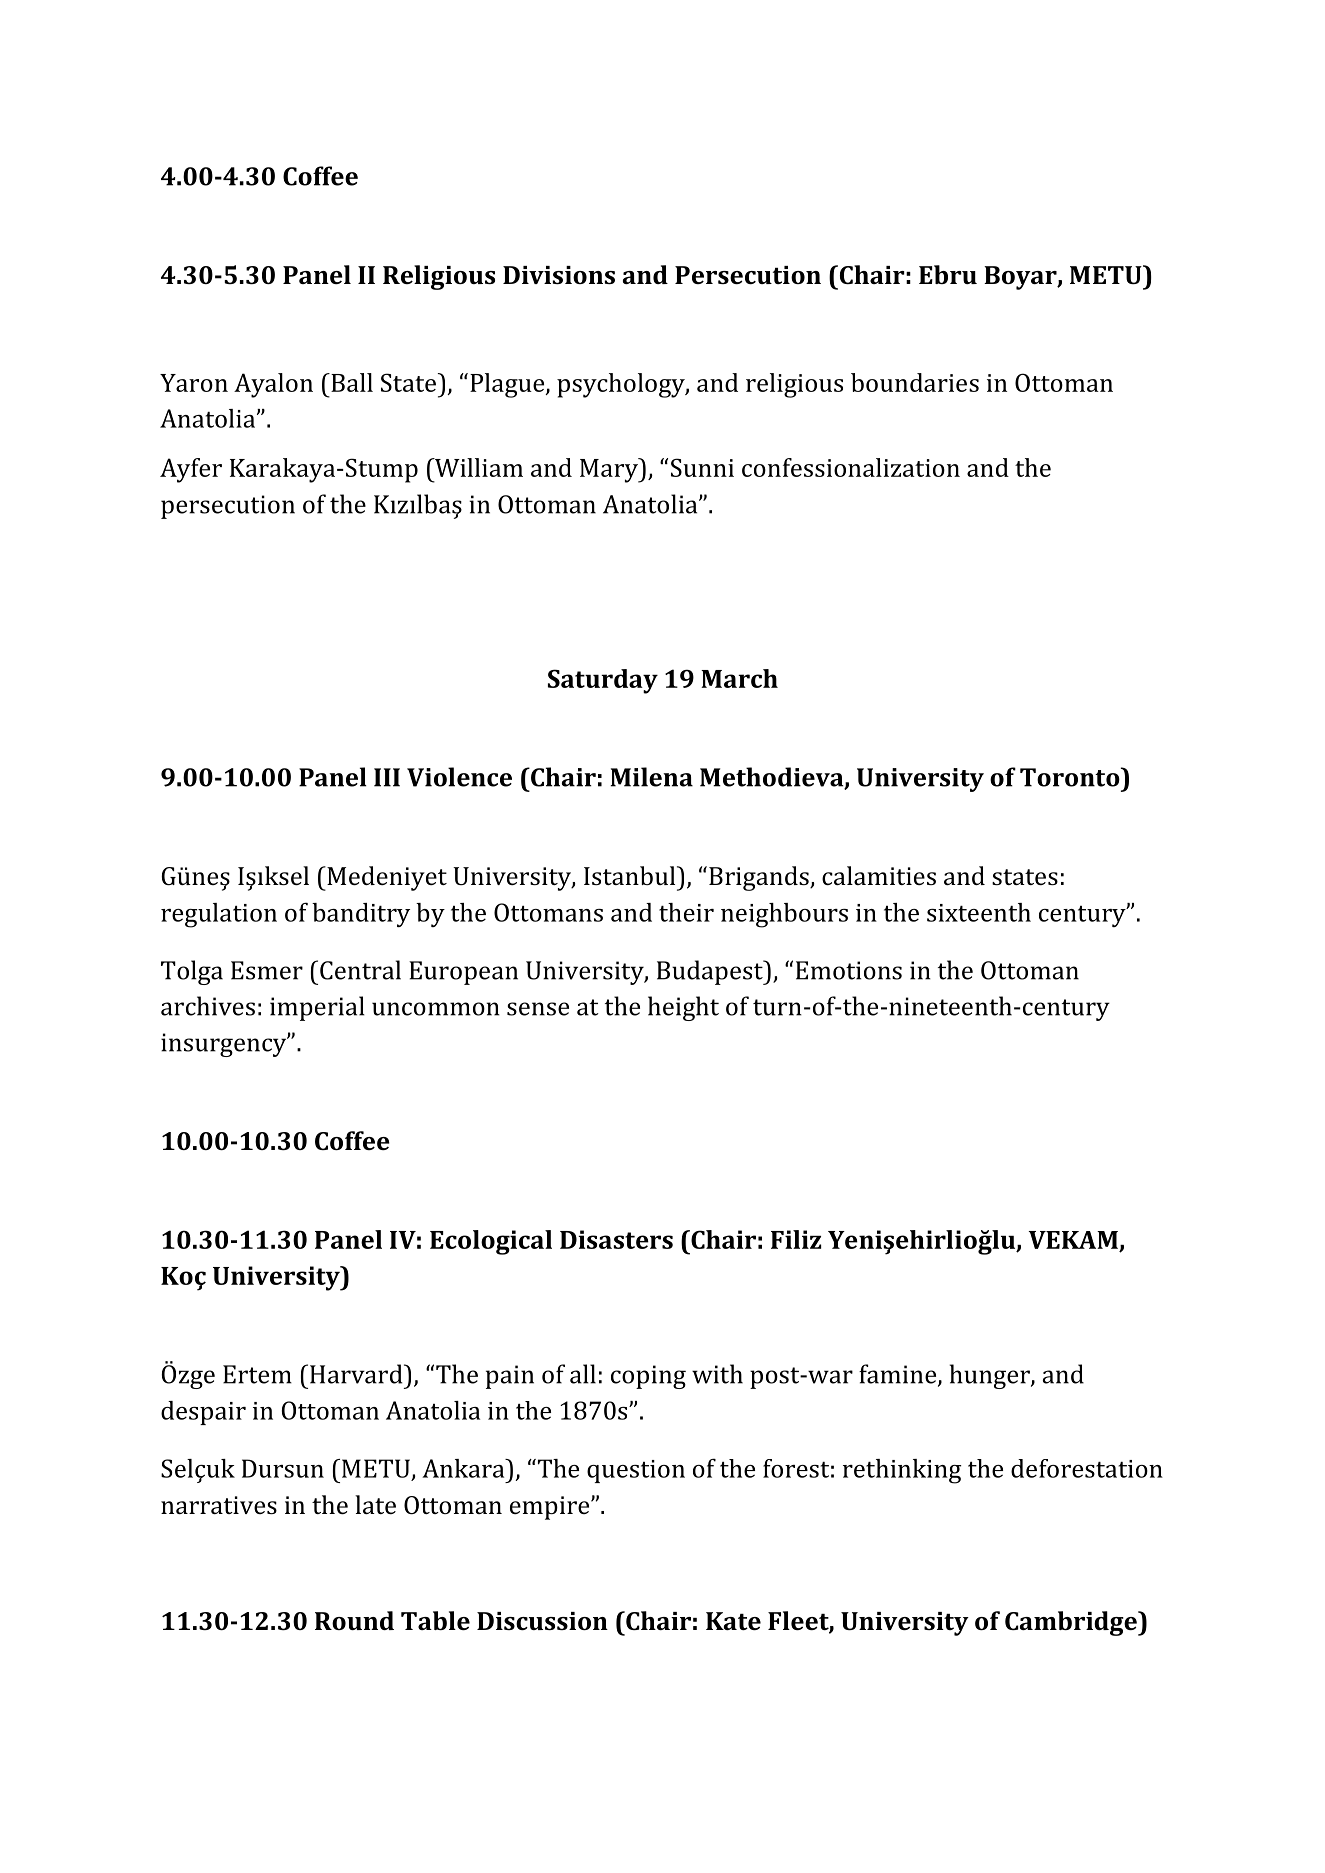  What do you see at coordinates (354, 1620) in the screenshot?
I see `Round` at bounding box center [354, 1620].
